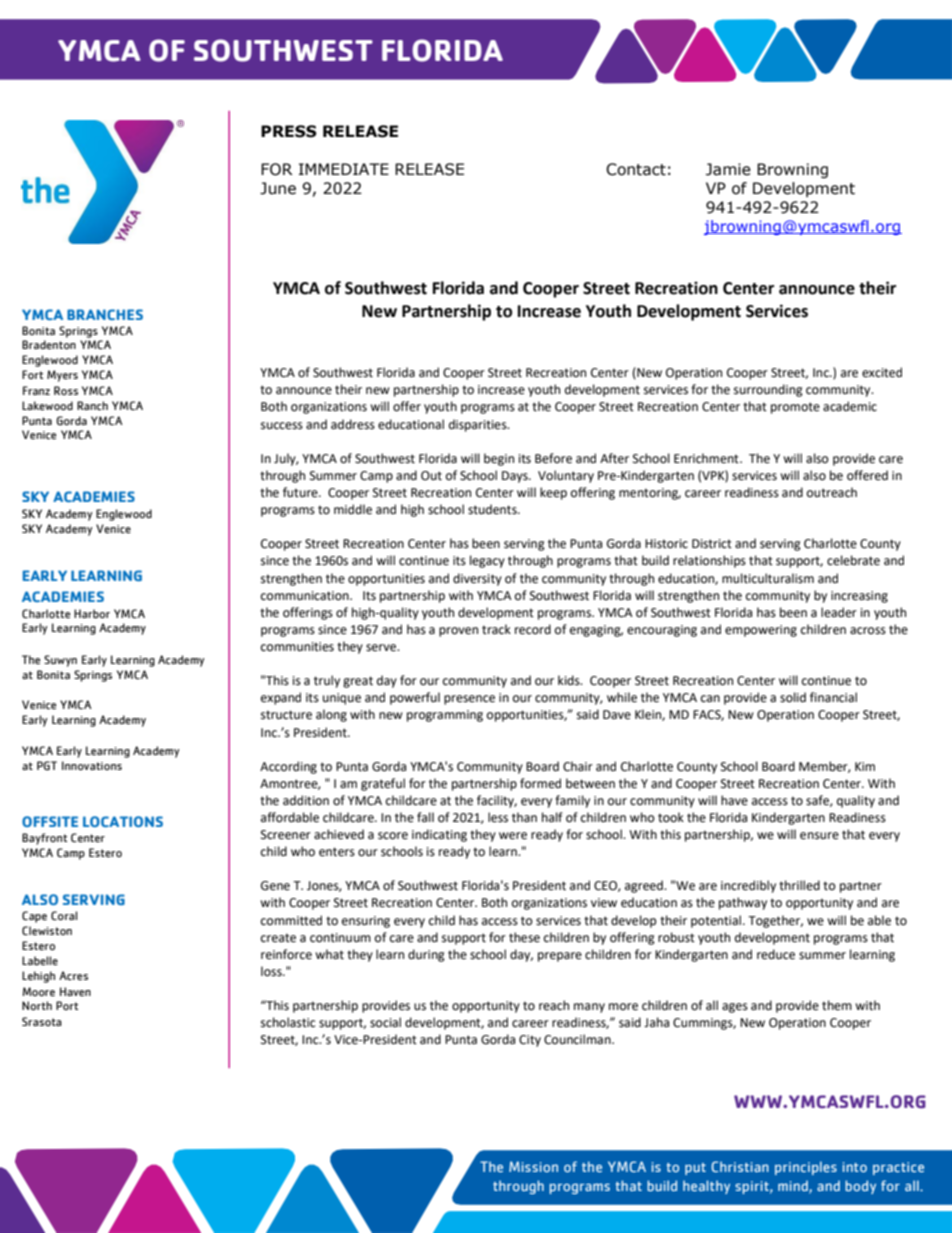  Describe the element at coordinates (123, 821) in the image. I see `LOCATIONS` at that location.
